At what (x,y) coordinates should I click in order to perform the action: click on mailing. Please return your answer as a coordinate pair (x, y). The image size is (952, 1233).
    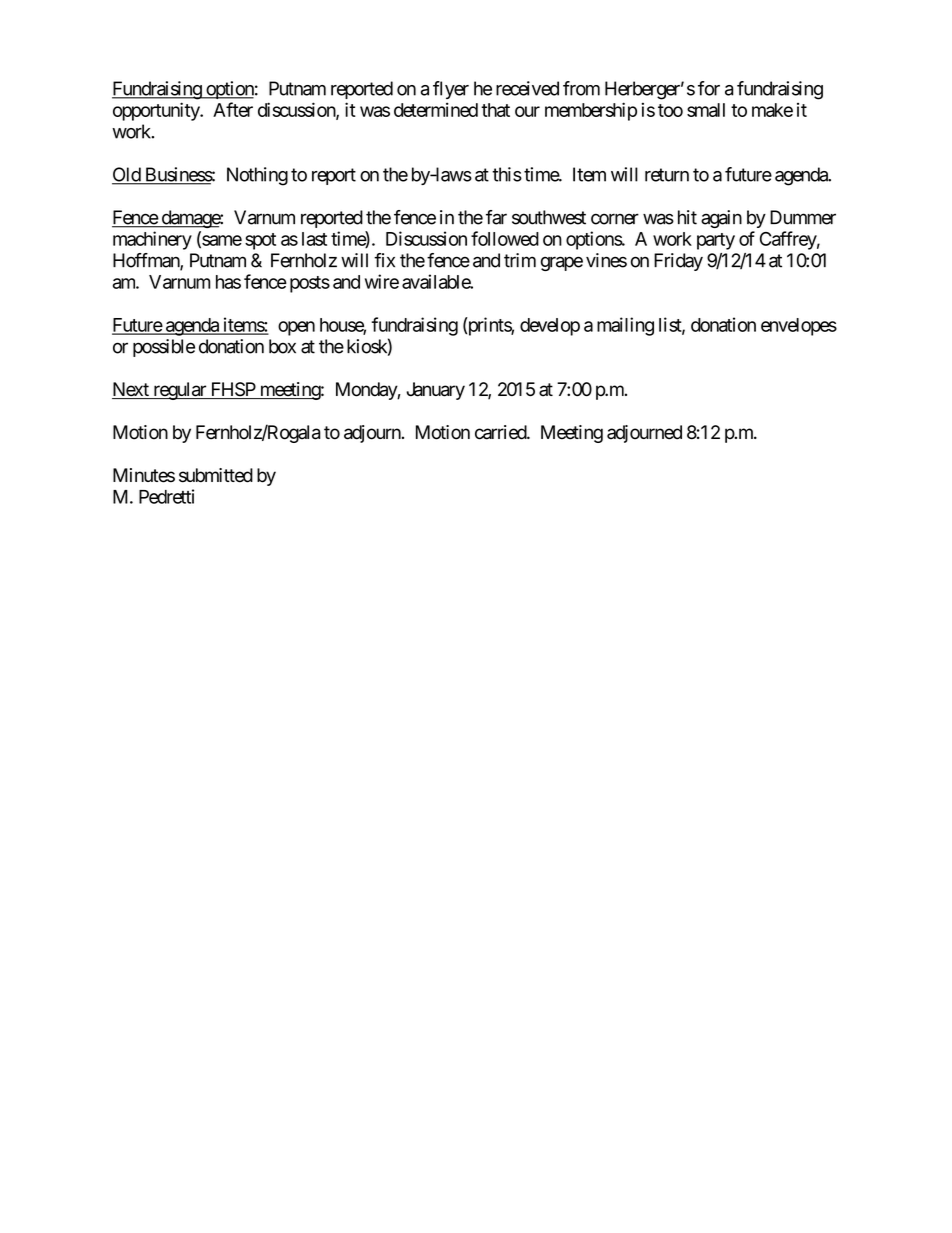
    Looking at the image, I should click on (625, 326).
